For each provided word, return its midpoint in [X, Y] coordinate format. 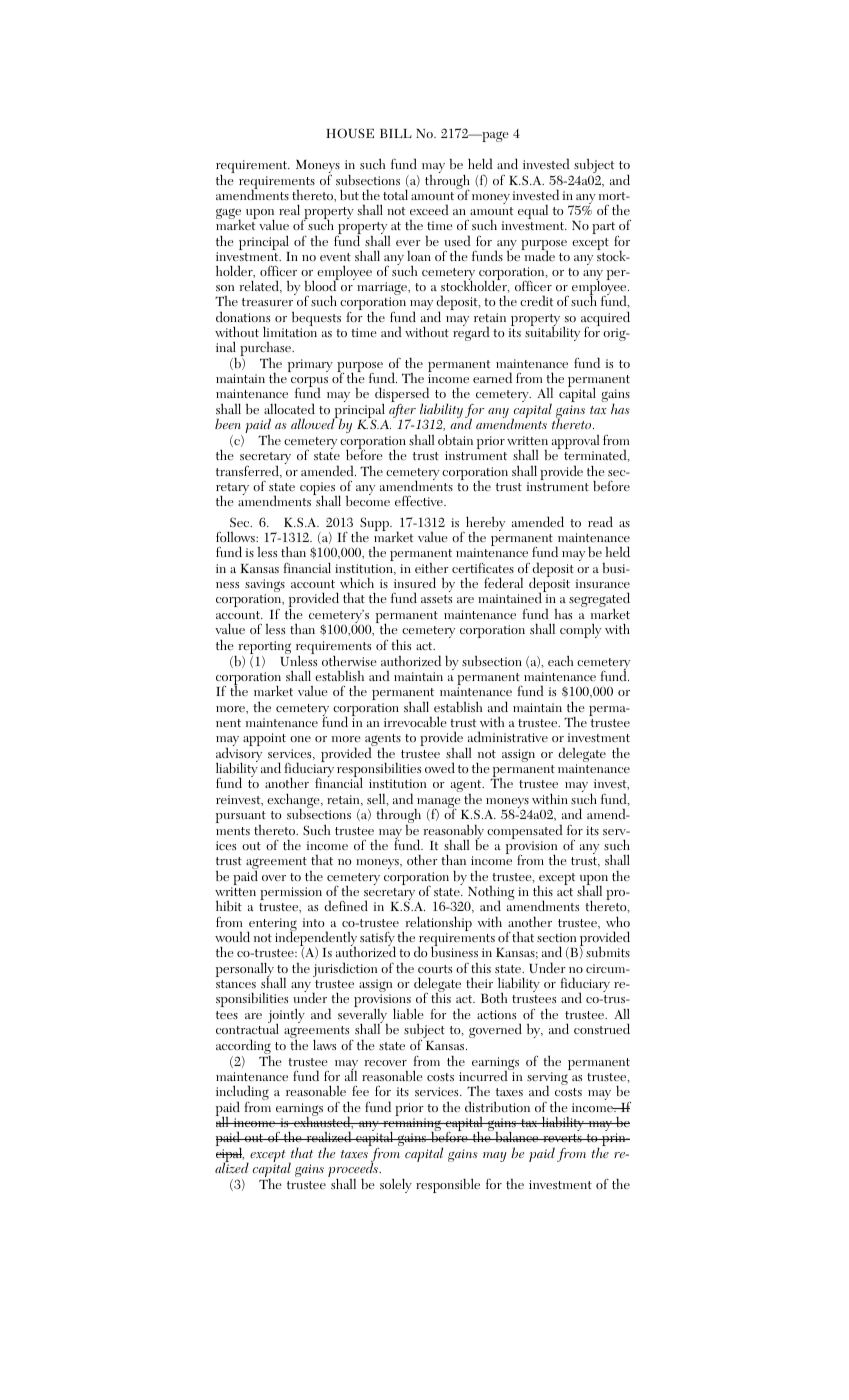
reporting [263, 649]
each [561, 661]
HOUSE [350, 133]
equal [533, 212]
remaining [412, 1126]
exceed [429, 209]
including [242, 1094]
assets [436, 599]
